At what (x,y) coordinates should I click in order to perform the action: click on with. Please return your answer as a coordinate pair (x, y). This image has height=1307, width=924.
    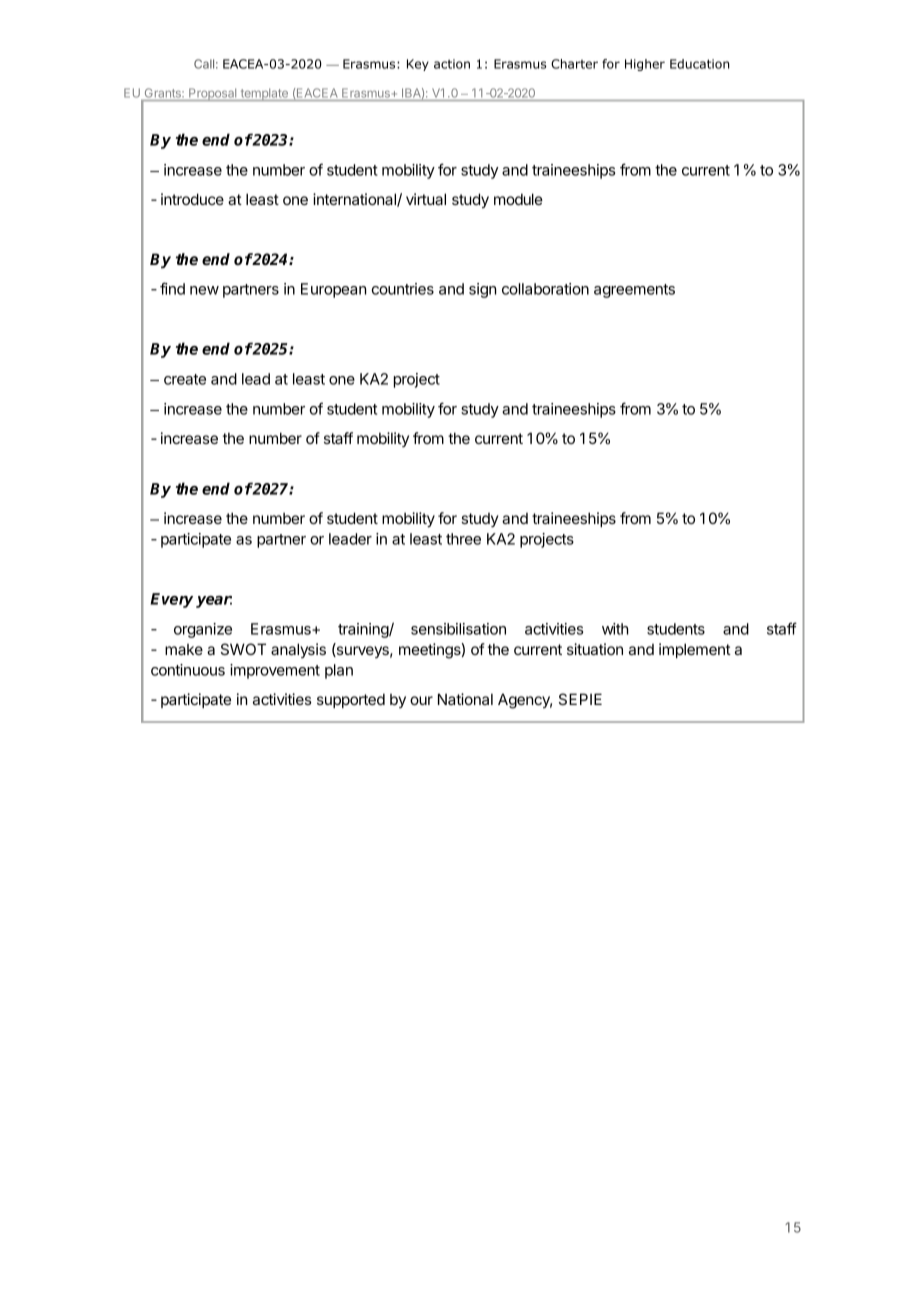
    Looking at the image, I should click on (615, 629).
